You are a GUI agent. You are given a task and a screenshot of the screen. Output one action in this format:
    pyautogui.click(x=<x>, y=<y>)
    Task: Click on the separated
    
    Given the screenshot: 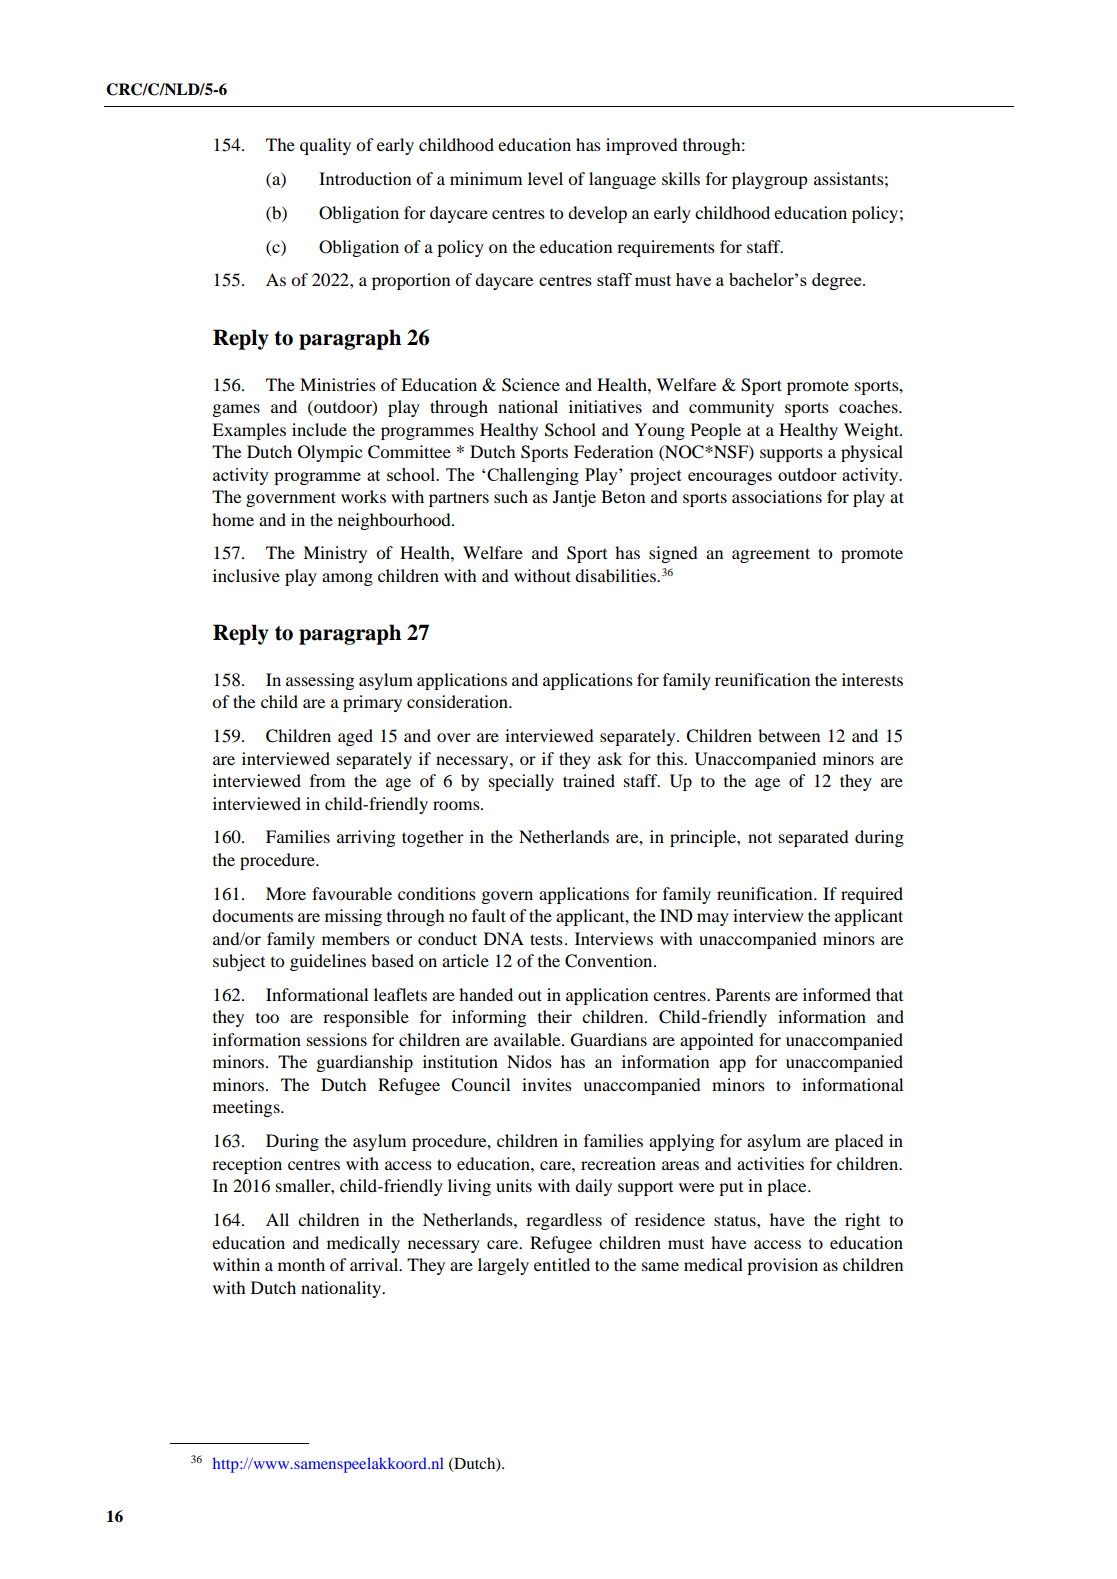 What is the action you would take?
    pyautogui.click(x=814, y=838)
